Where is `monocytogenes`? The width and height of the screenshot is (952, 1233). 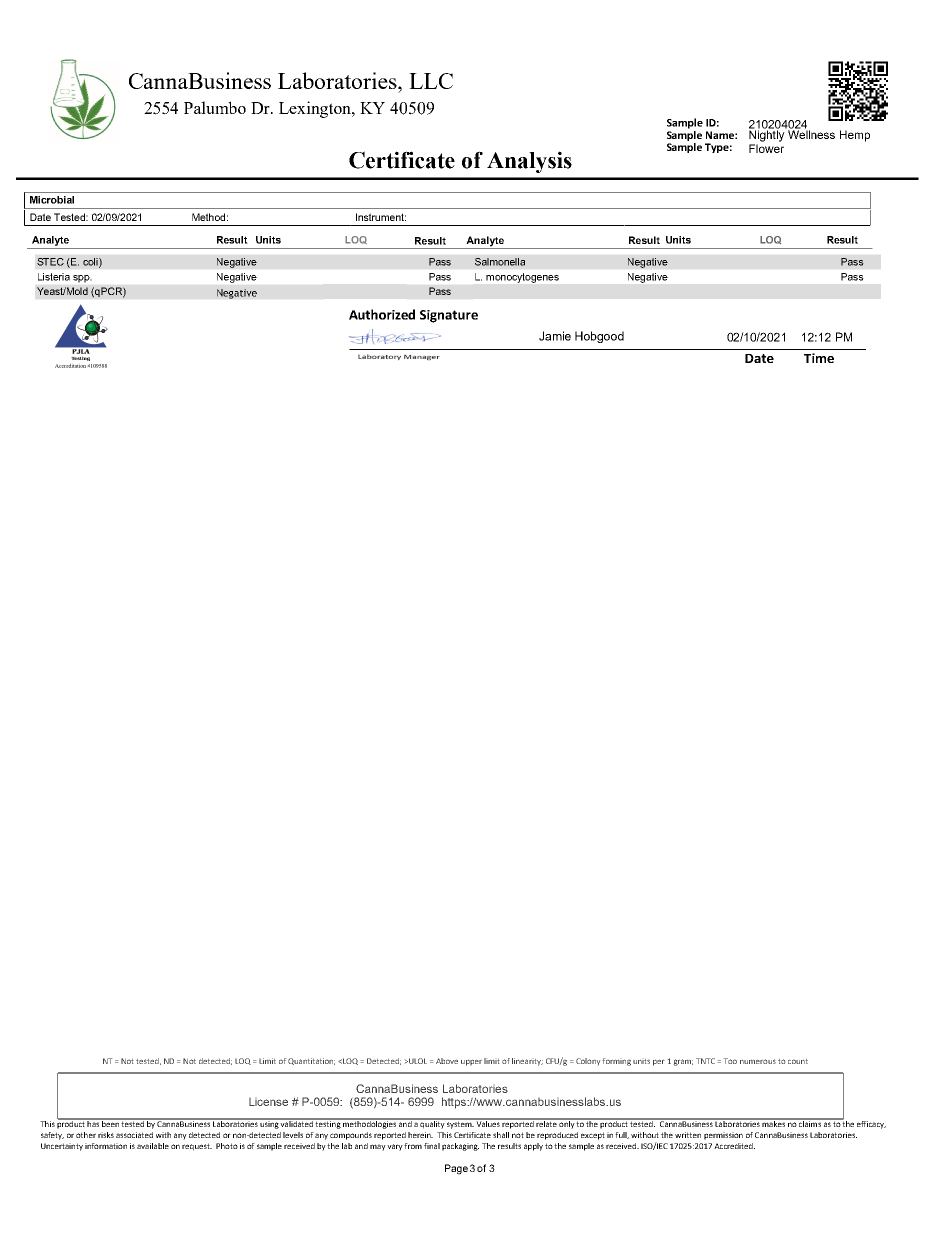
monocytogenes is located at coordinates (522, 278).
